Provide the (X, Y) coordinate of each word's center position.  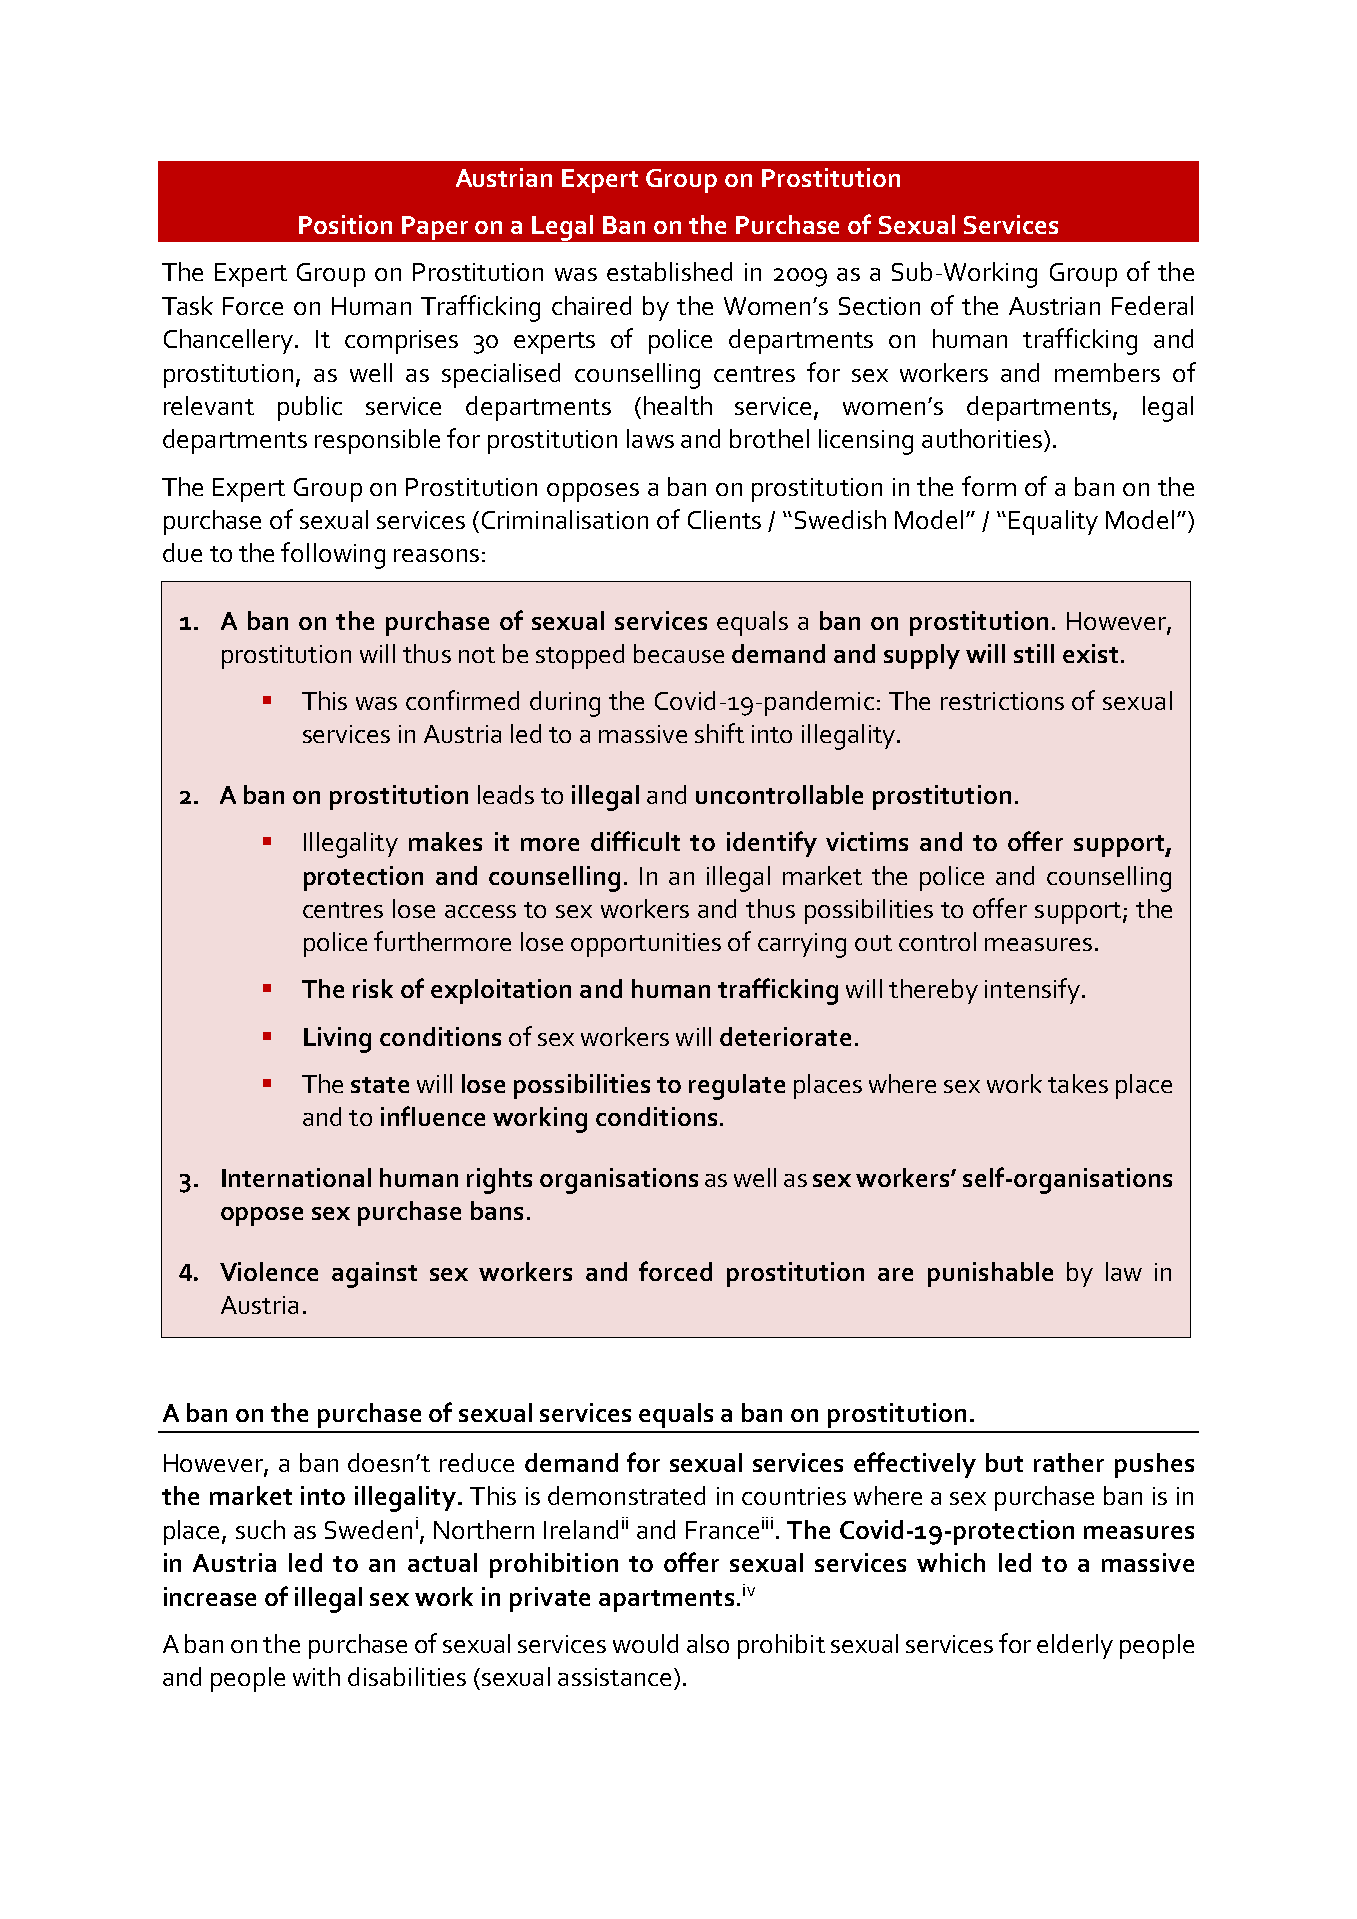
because (679, 653)
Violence (269, 1271)
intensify (1034, 991)
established (669, 271)
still (1034, 653)
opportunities (646, 945)
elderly (1075, 1646)
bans (497, 1210)
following (333, 555)
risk (373, 988)
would (645, 1643)
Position (345, 224)
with (316, 1676)
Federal (1152, 305)
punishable (990, 1274)
